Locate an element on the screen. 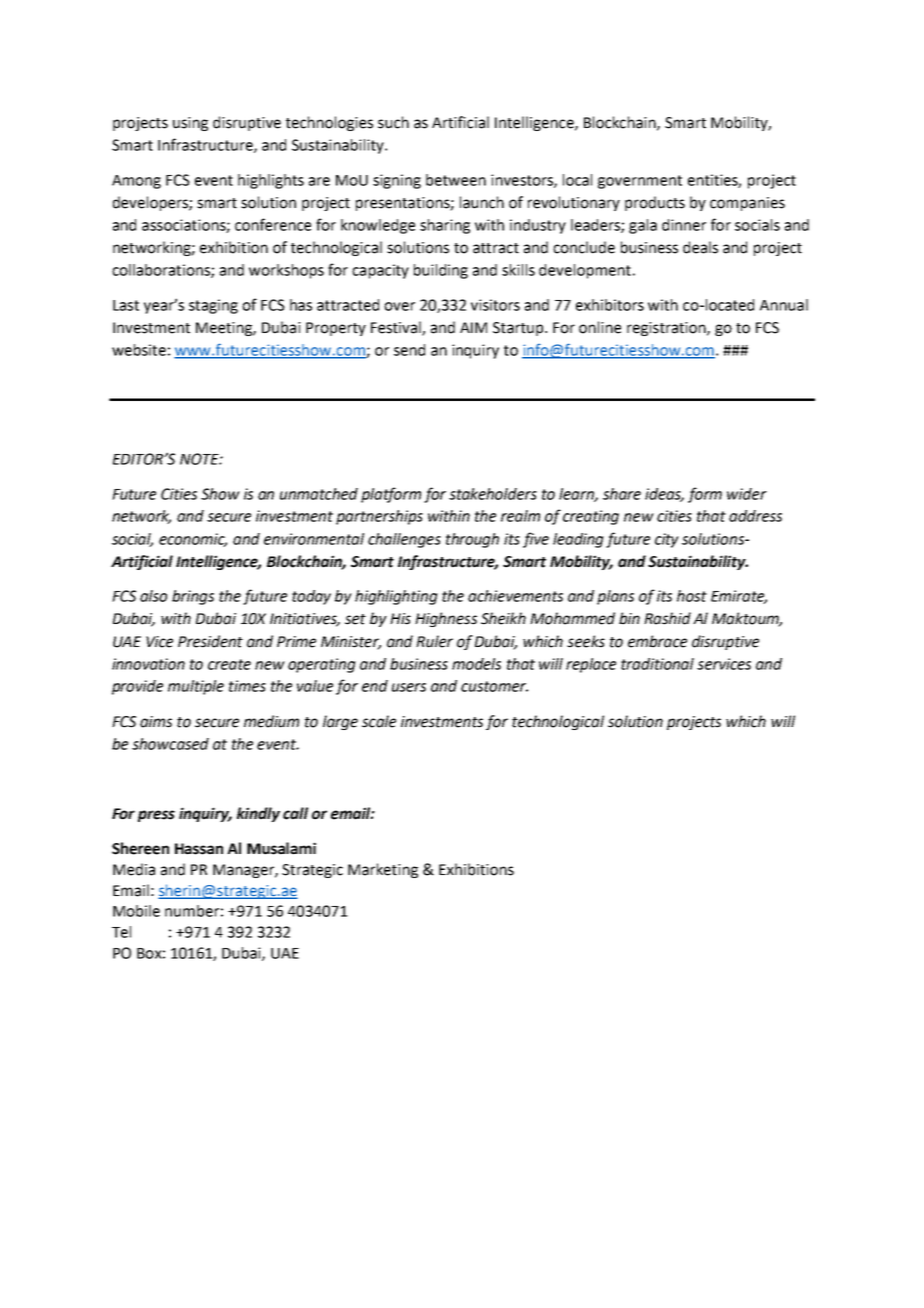 Image resolution: width=924 pixels, height=1308 pixels. economic is located at coordinates (193, 540).
